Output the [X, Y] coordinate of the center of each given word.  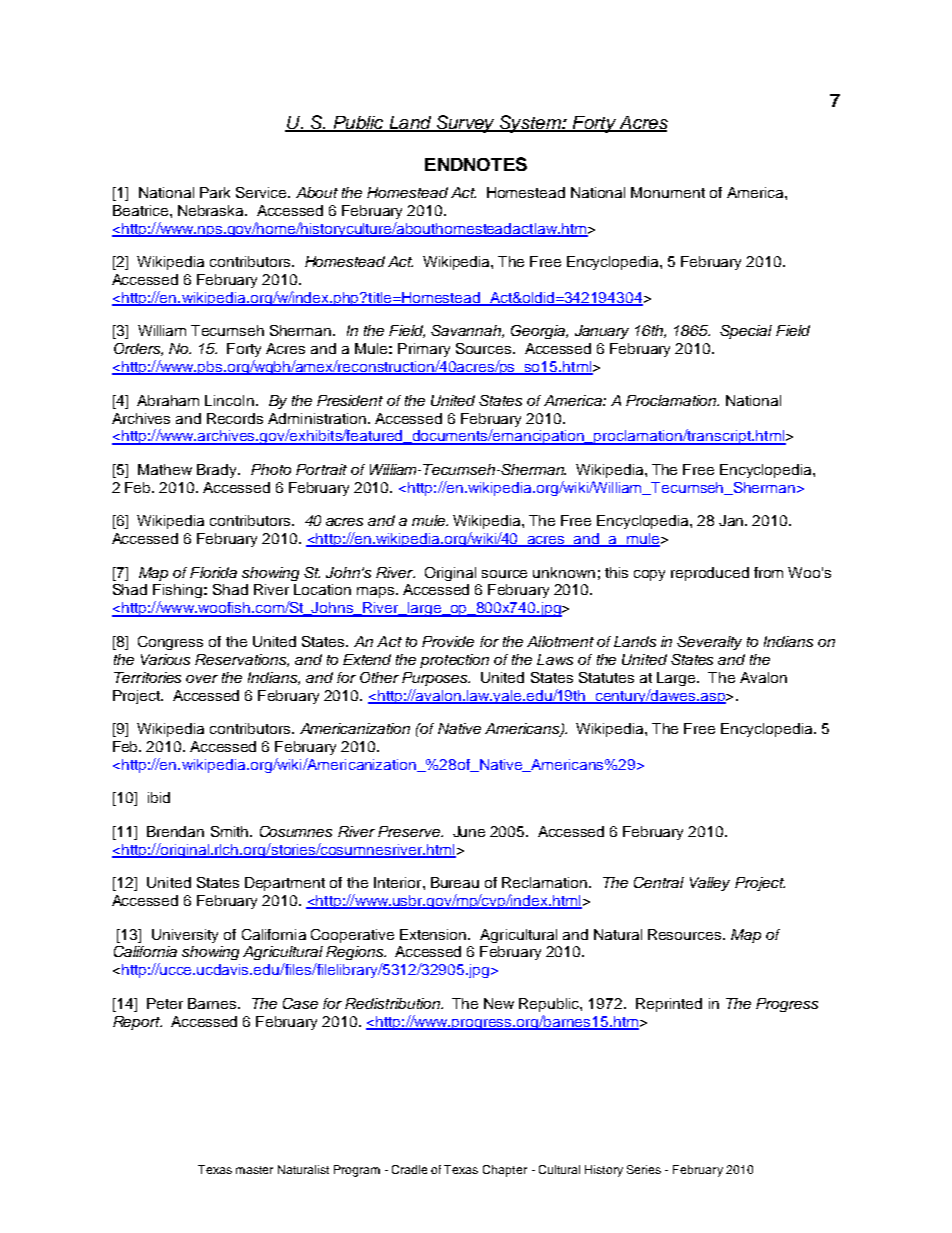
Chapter [505, 1171]
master [254, 1170]
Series [644, 1169]
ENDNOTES [476, 164]
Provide [448, 641]
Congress [170, 643]
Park [215, 192]
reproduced [710, 574]
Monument [668, 192]
